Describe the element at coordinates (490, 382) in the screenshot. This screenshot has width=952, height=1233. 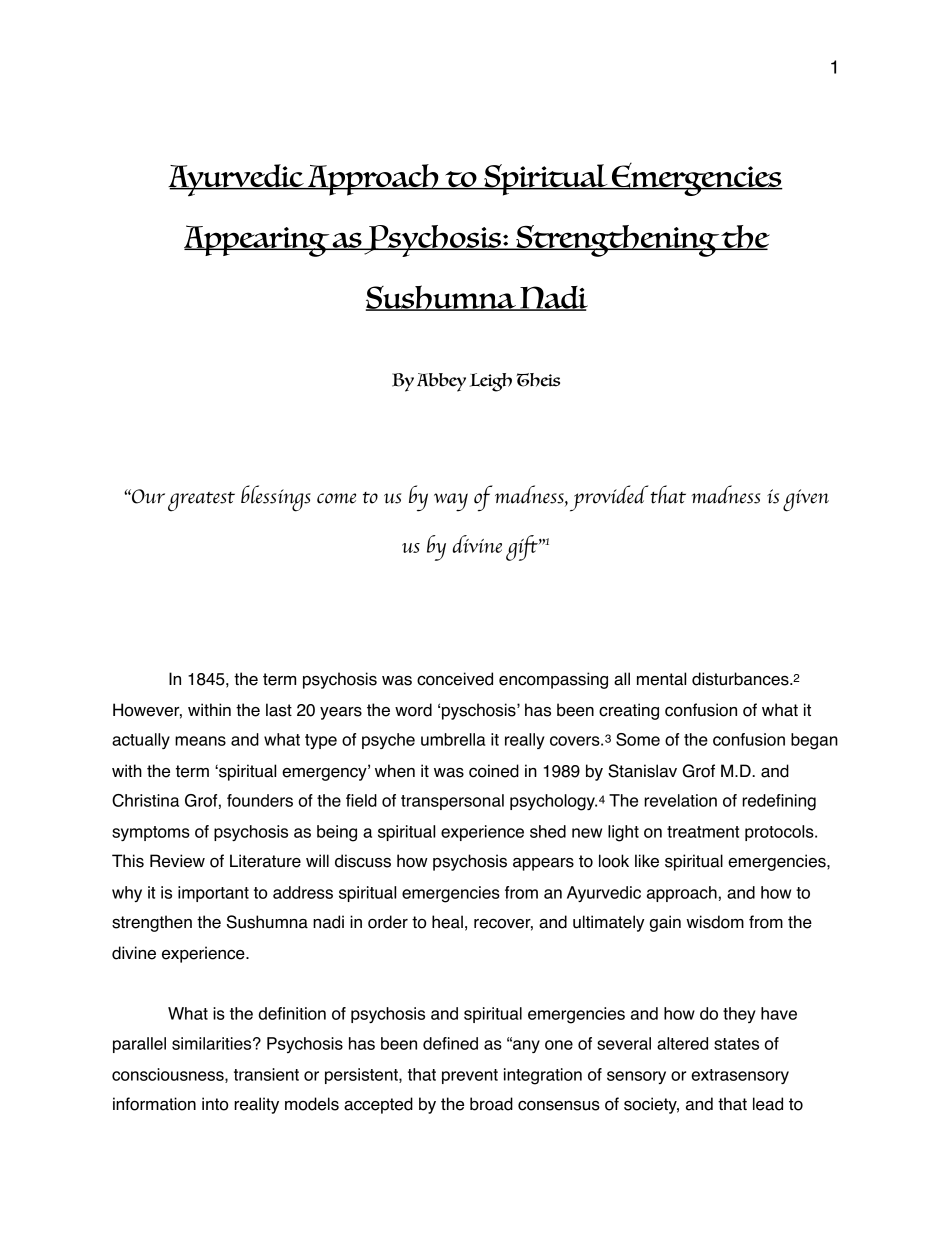
I see `Leigh` at that location.
